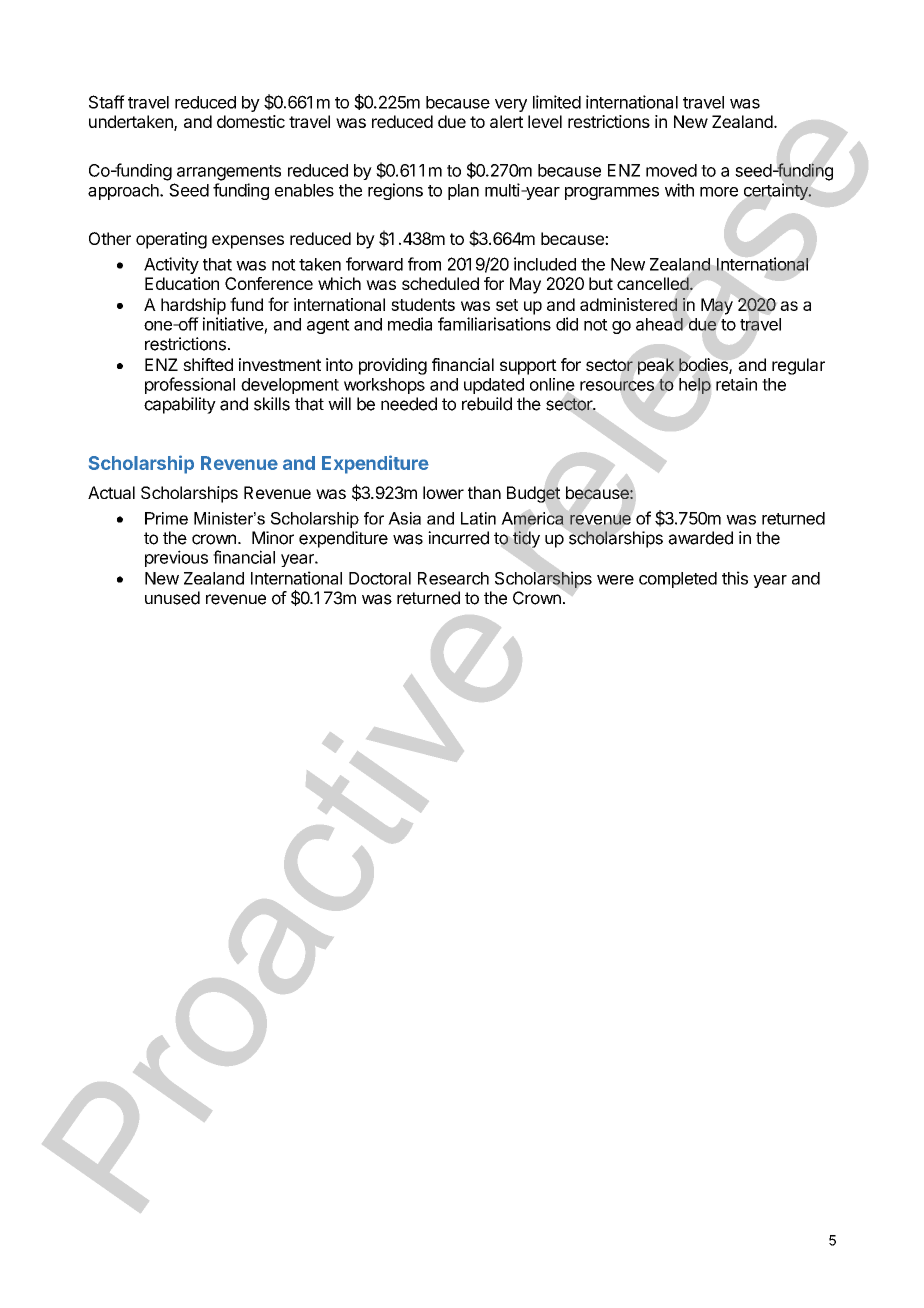  Describe the element at coordinates (453, 578) in the screenshot. I see `Research` at that location.
